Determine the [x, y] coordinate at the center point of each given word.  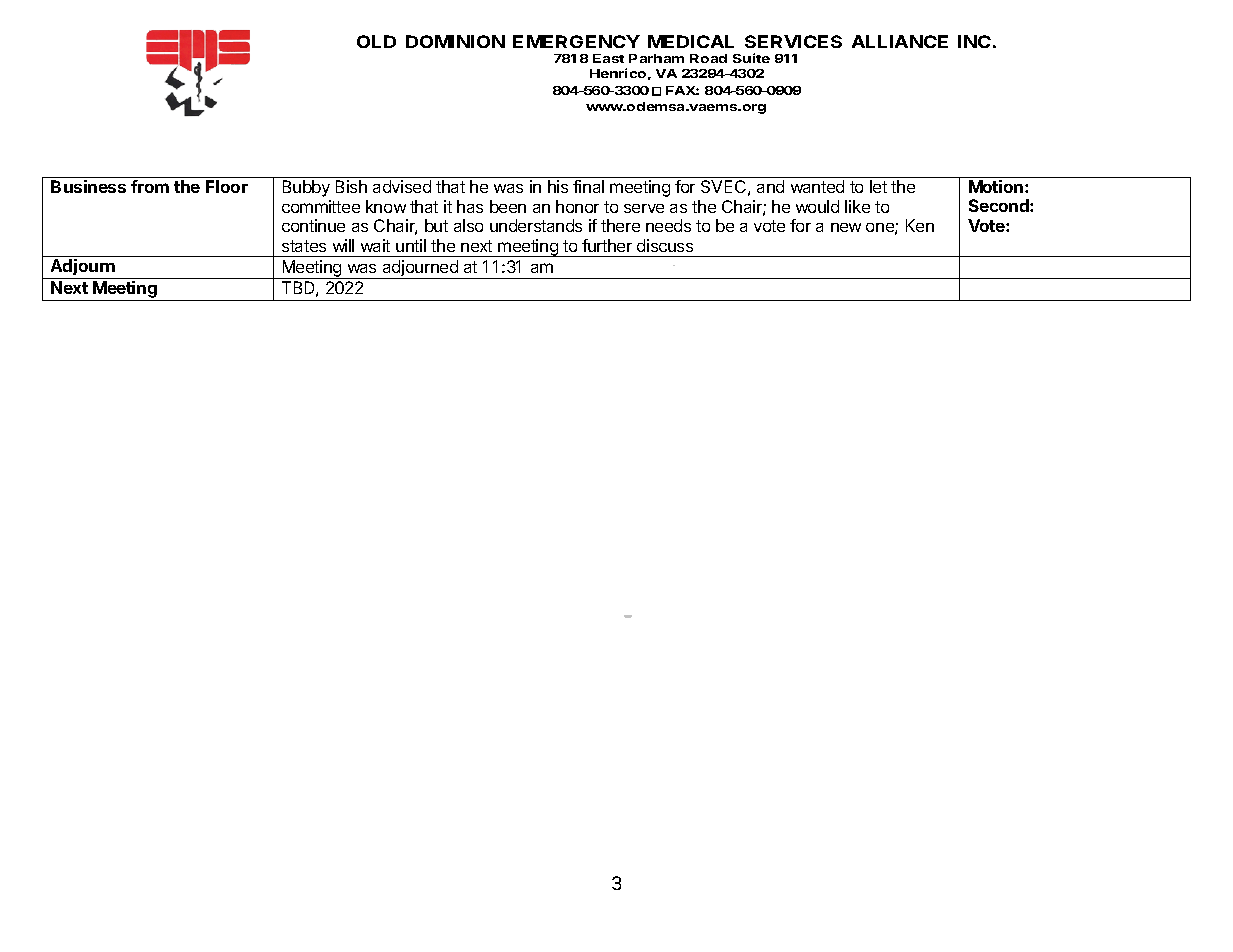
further [607, 245]
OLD [376, 41]
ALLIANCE [900, 41]
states [304, 246]
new [846, 227]
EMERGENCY [576, 41]
